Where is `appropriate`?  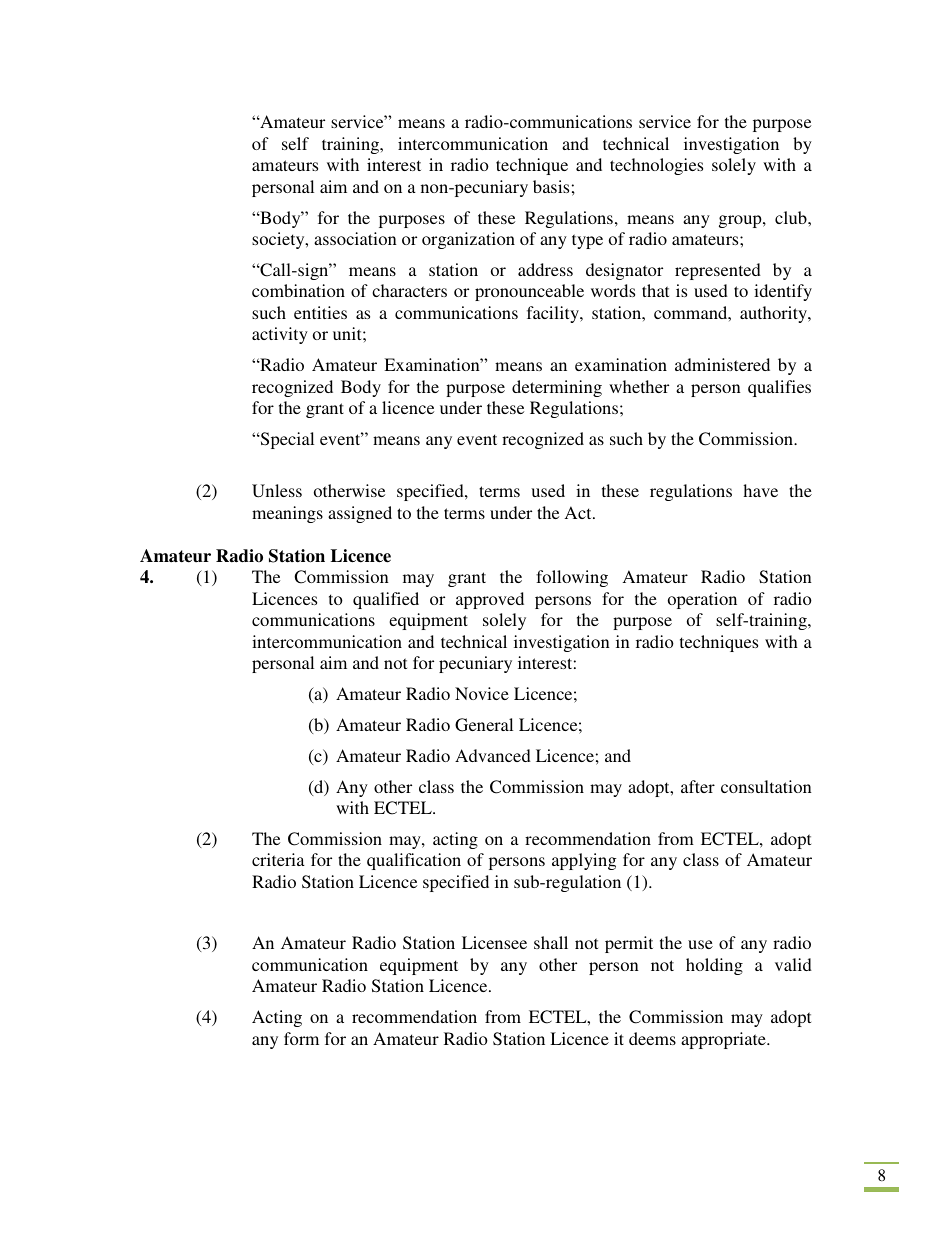
appropriate is located at coordinates (724, 1040).
